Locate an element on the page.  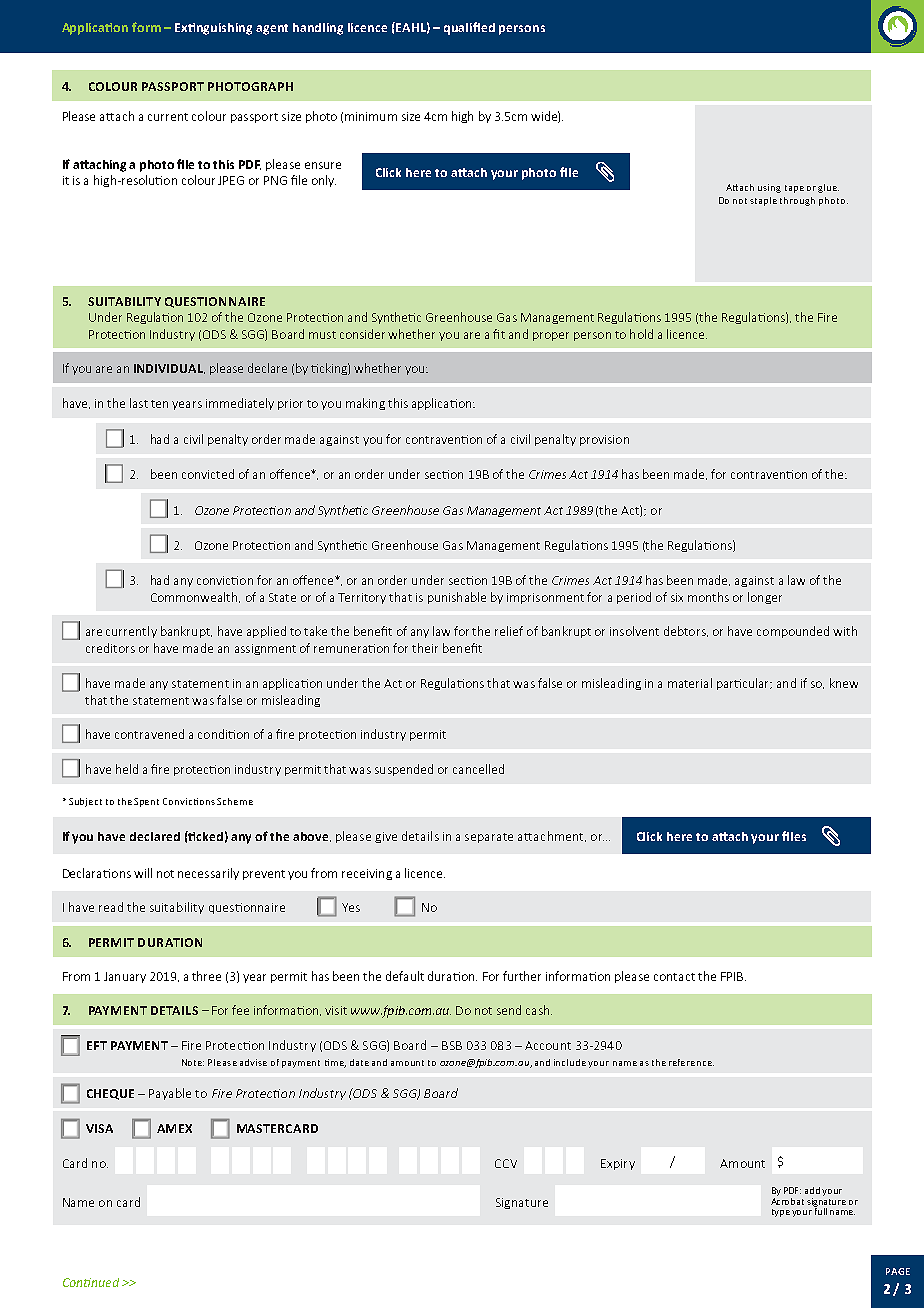
Extinguishing is located at coordinates (213, 29).
